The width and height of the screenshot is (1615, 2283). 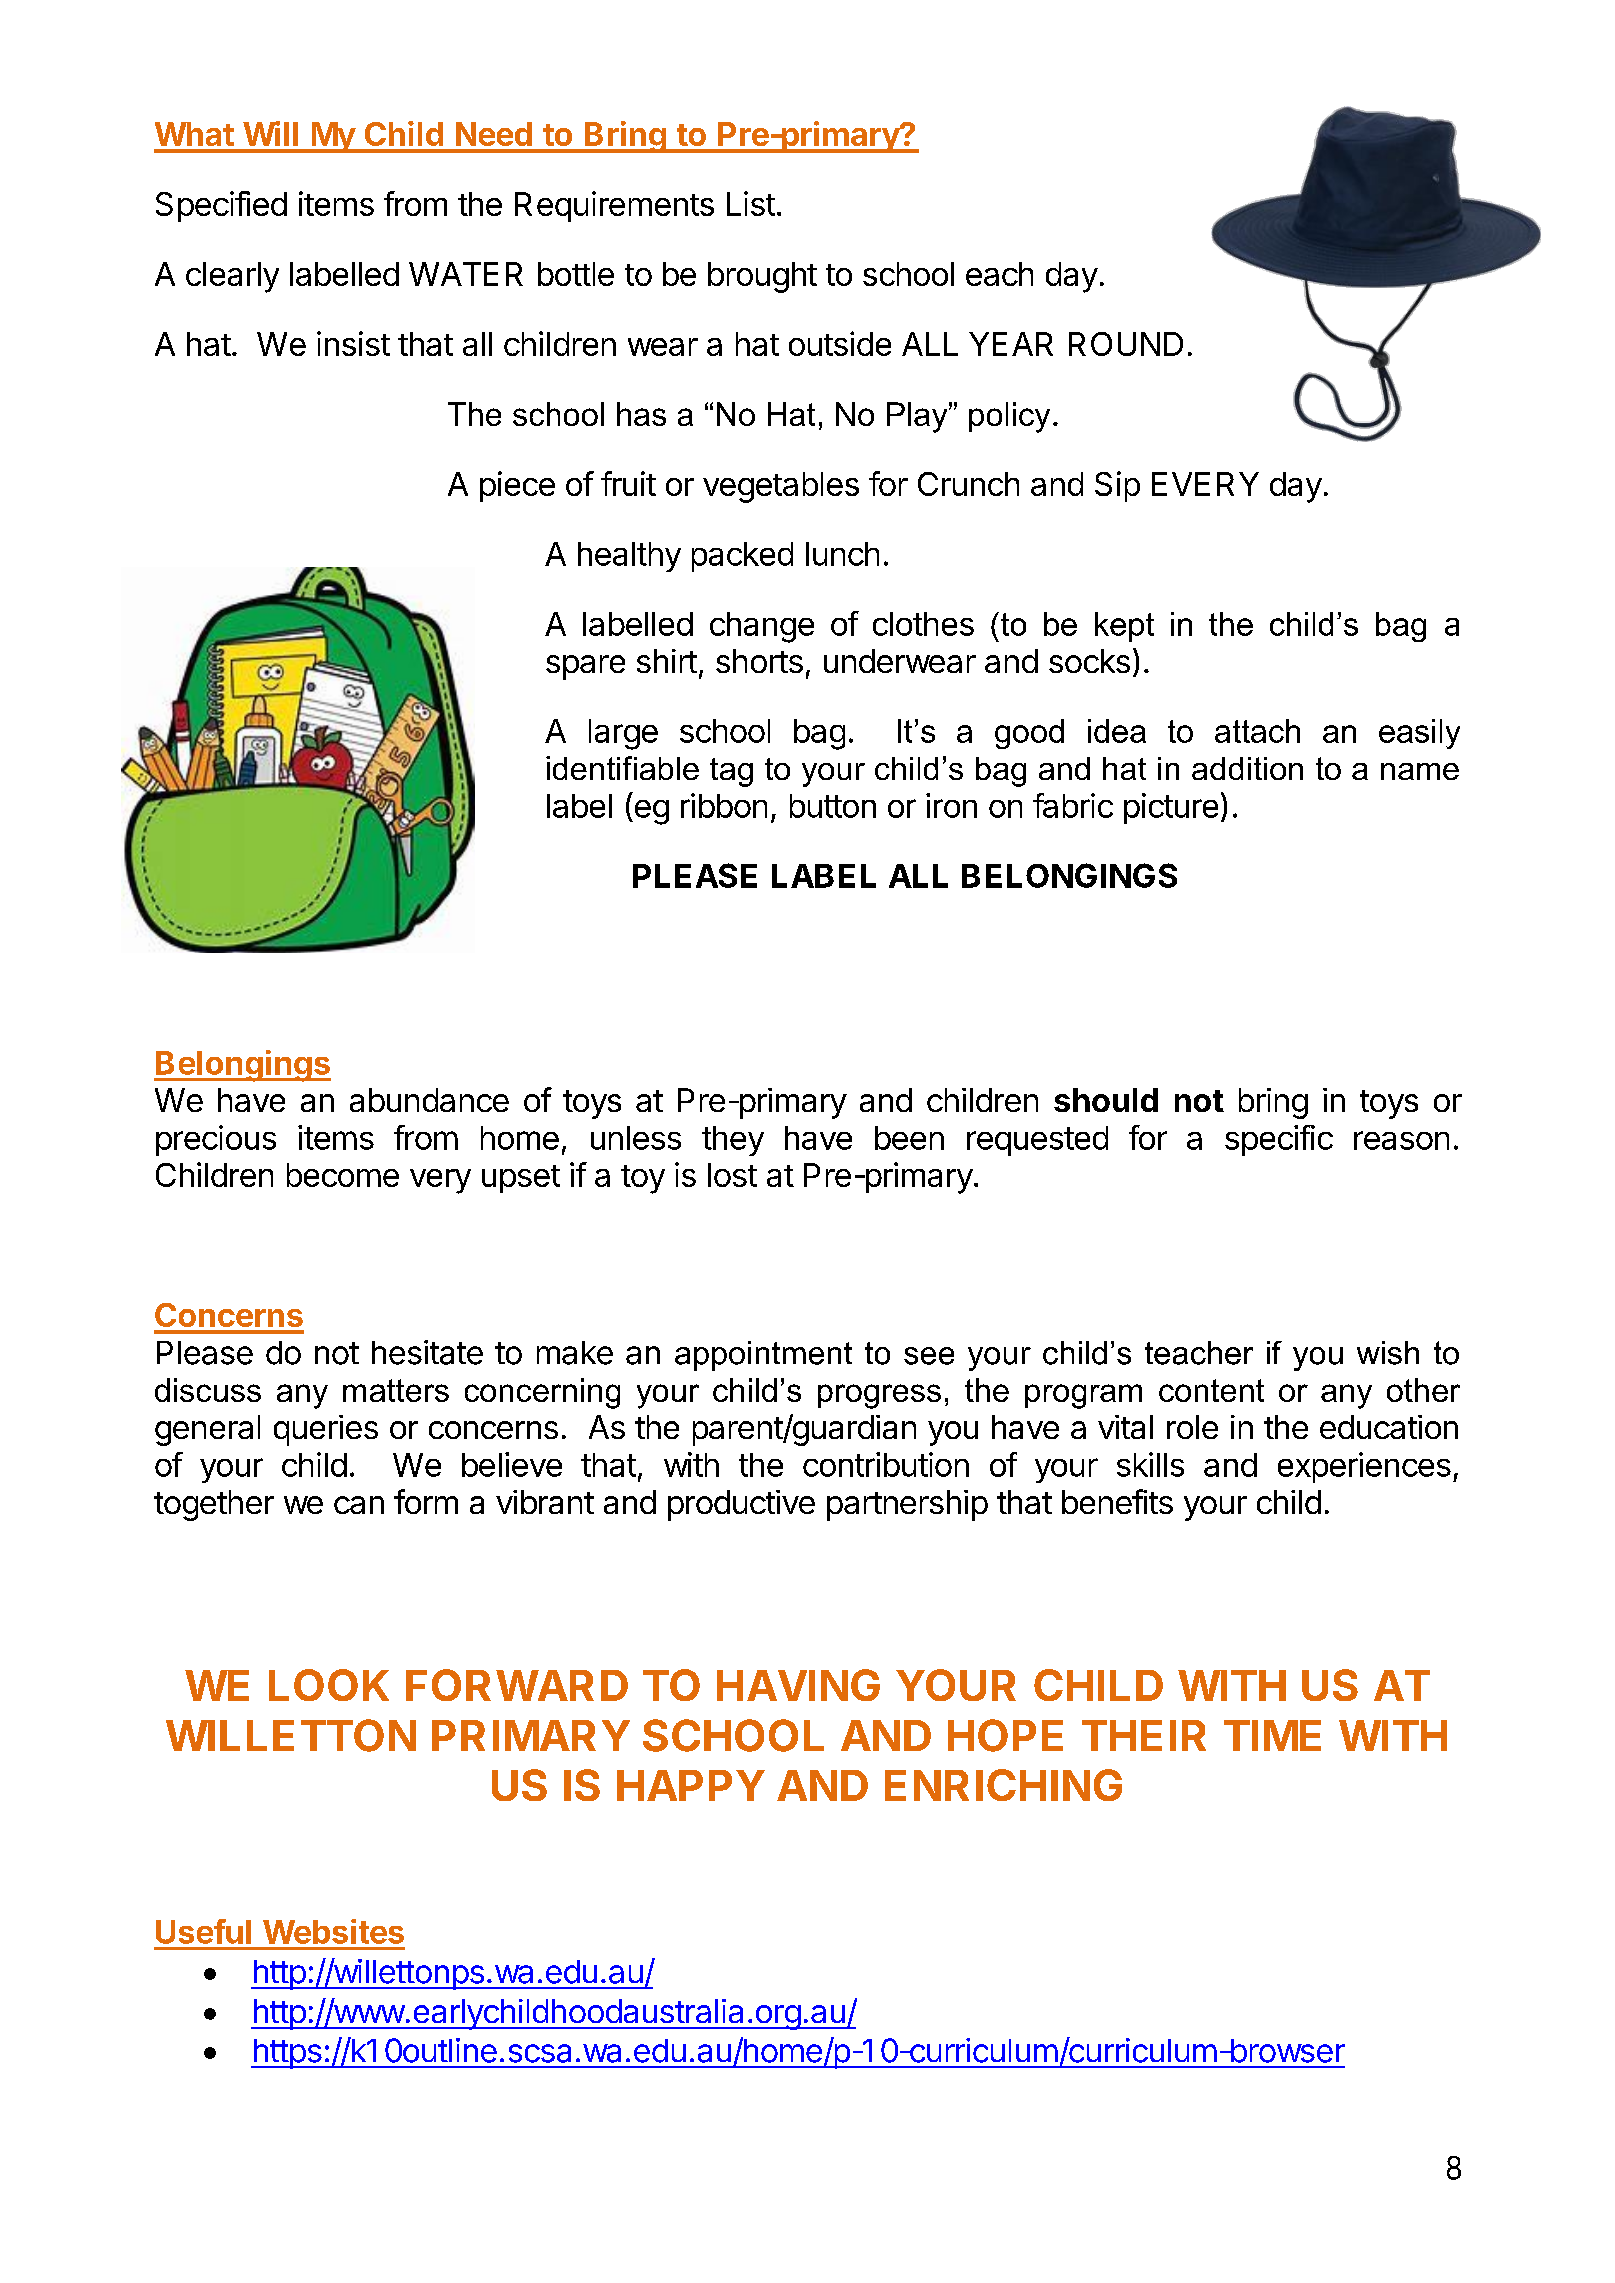 What do you see at coordinates (733, 1141) in the screenshot?
I see `they` at bounding box center [733, 1141].
